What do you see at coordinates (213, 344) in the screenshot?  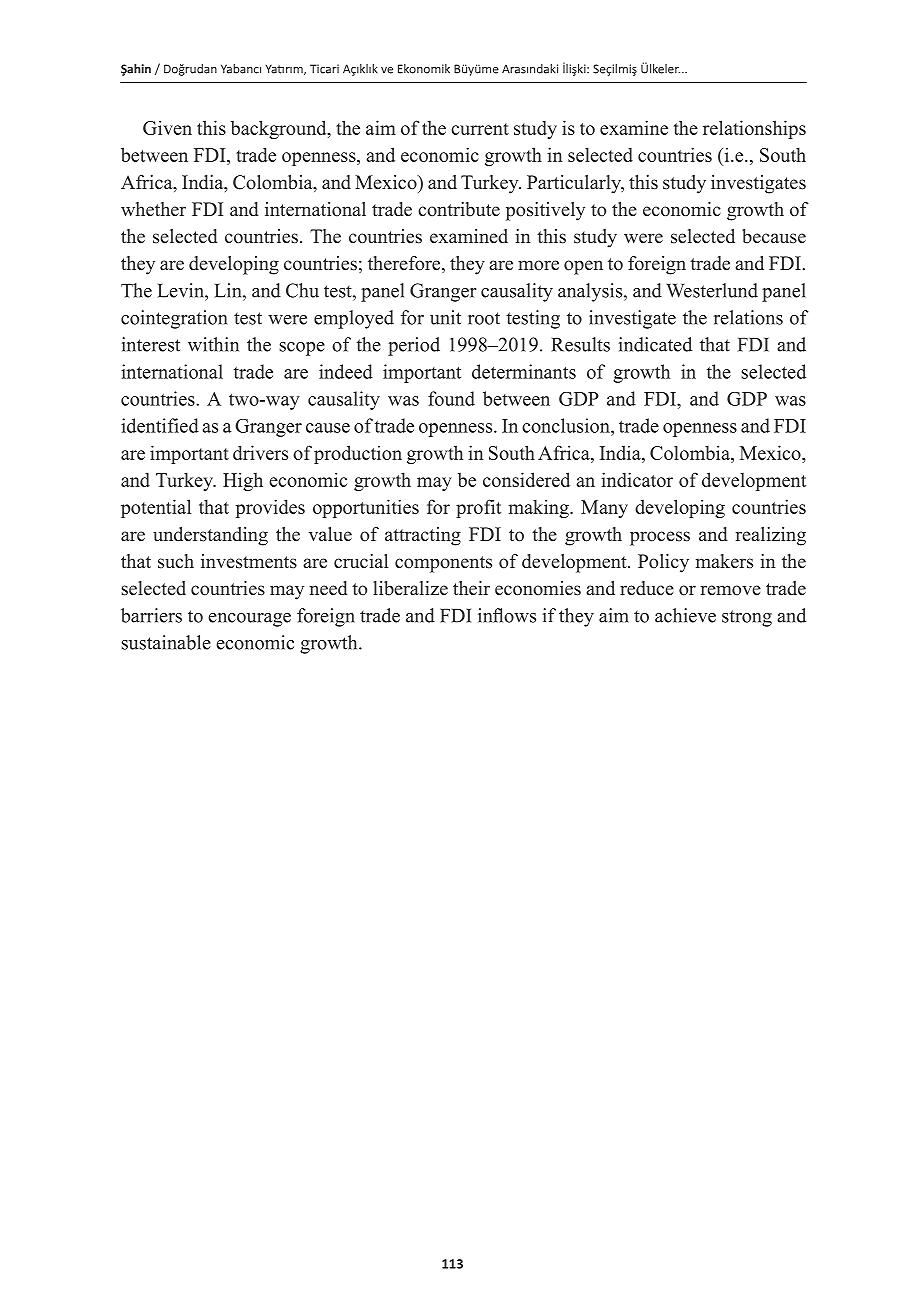 I see `within` at bounding box center [213, 344].
